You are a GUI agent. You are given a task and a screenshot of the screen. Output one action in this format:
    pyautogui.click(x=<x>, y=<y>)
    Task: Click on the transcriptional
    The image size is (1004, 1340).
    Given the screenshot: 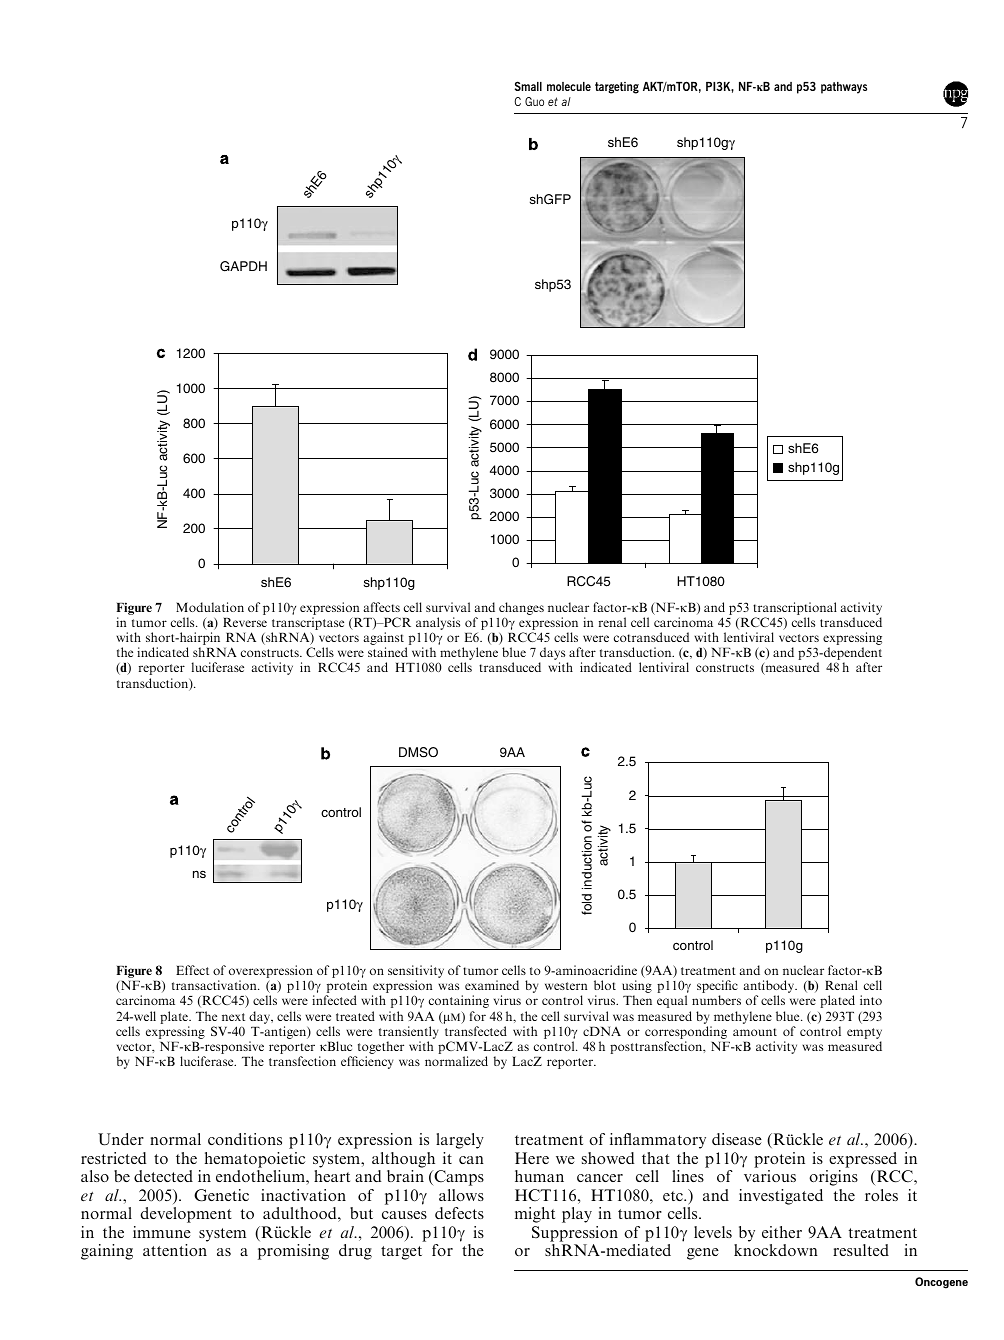 What is the action you would take?
    pyautogui.click(x=795, y=610)
